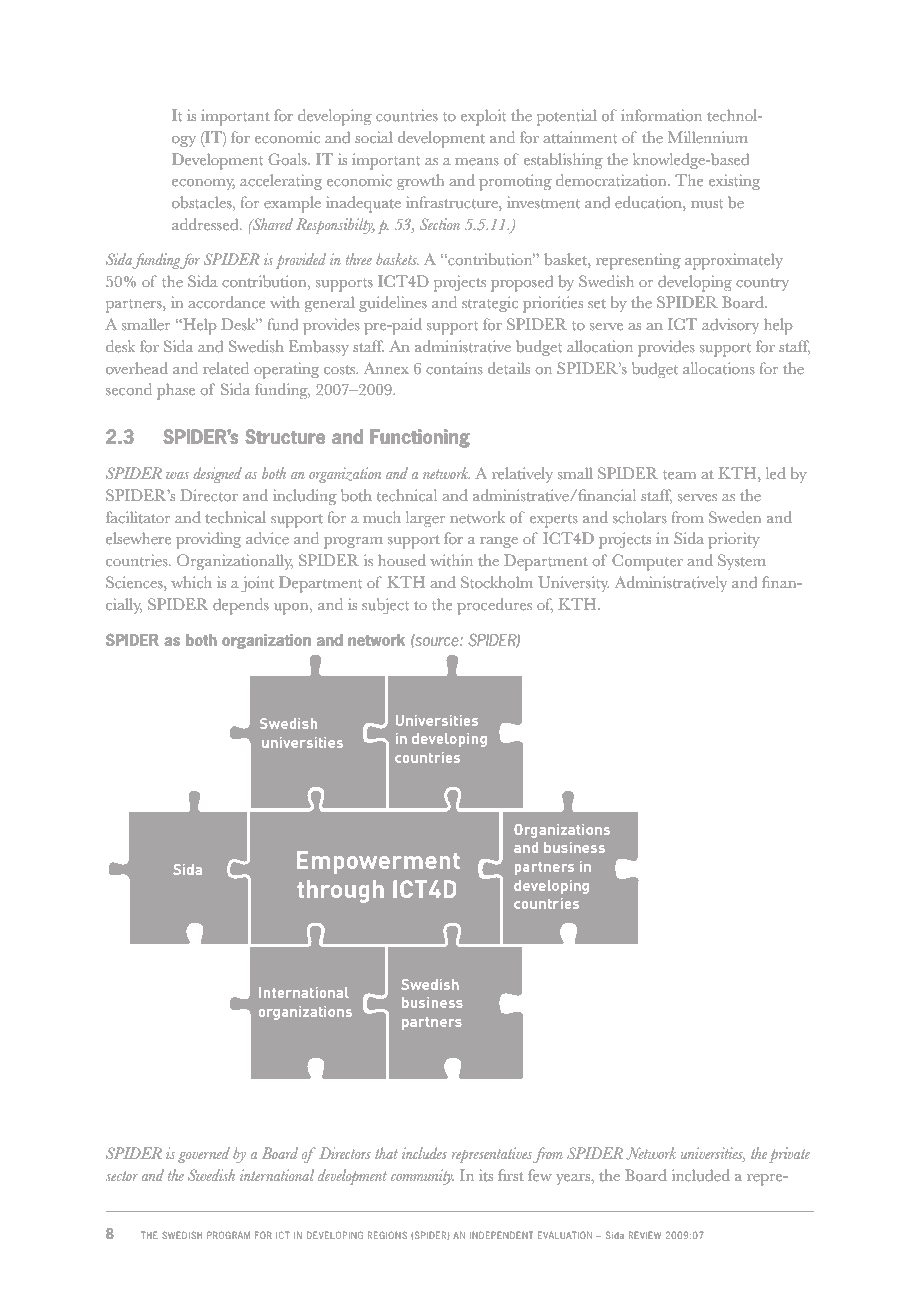 The height and width of the screenshot is (1308, 924). What do you see at coordinates (708, 137) in the screenshot?
I see `Millennium` at bounding box center [708, 137].
